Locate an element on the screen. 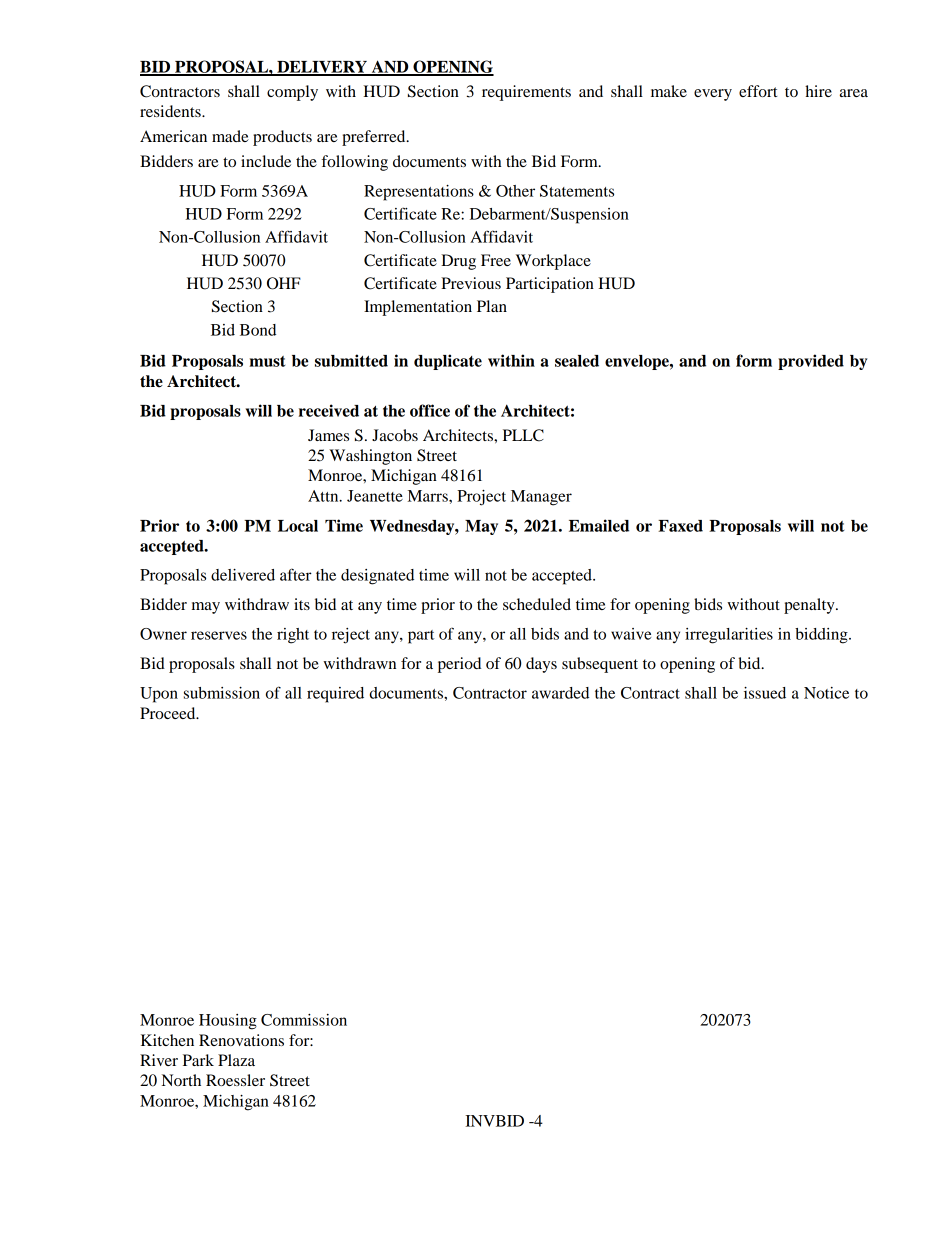 Image resolution: width=952 pixels, height=1233 pixels. comply is located at coordinates (292, 93).
